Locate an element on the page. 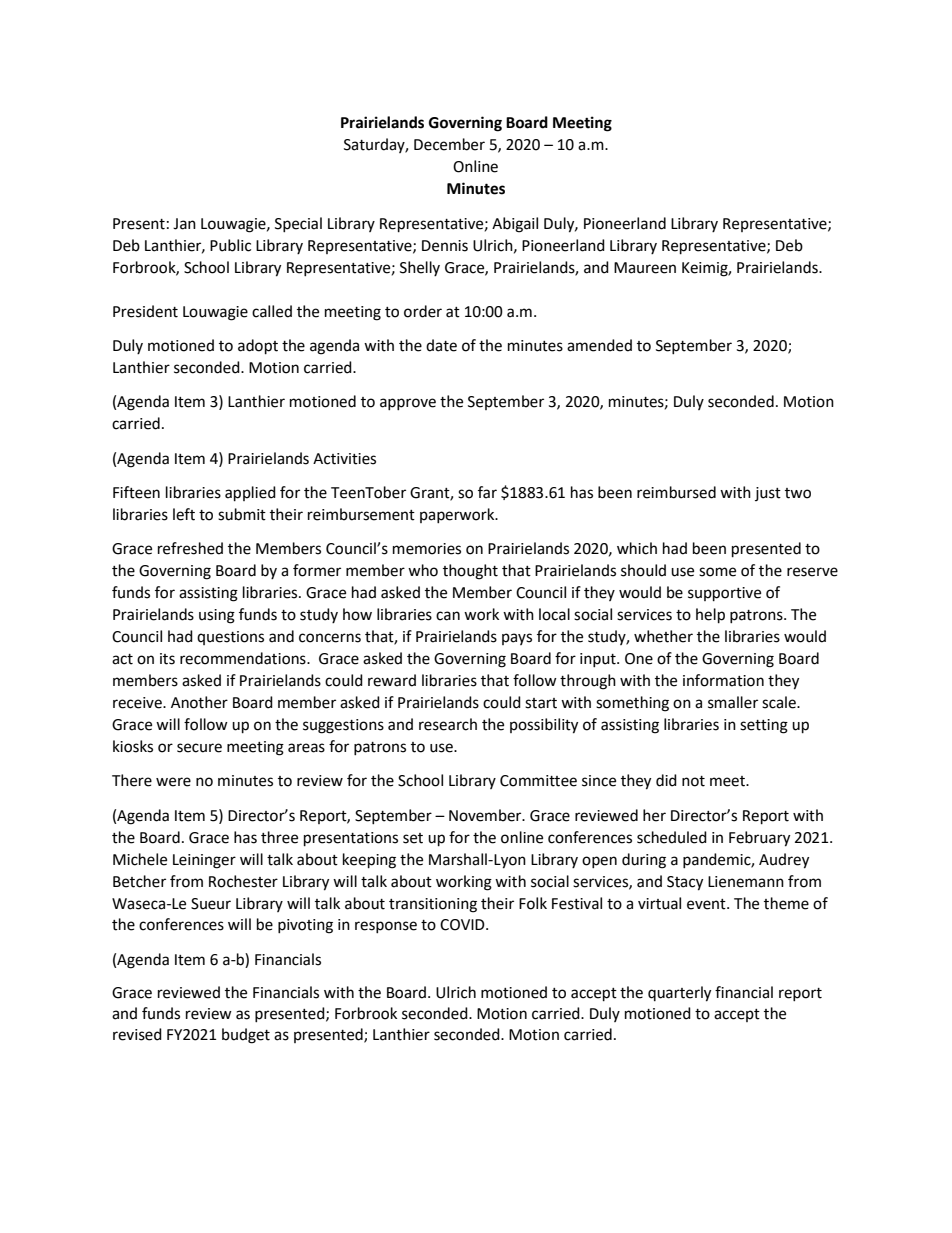  using is located at coordinates (217, 616).
